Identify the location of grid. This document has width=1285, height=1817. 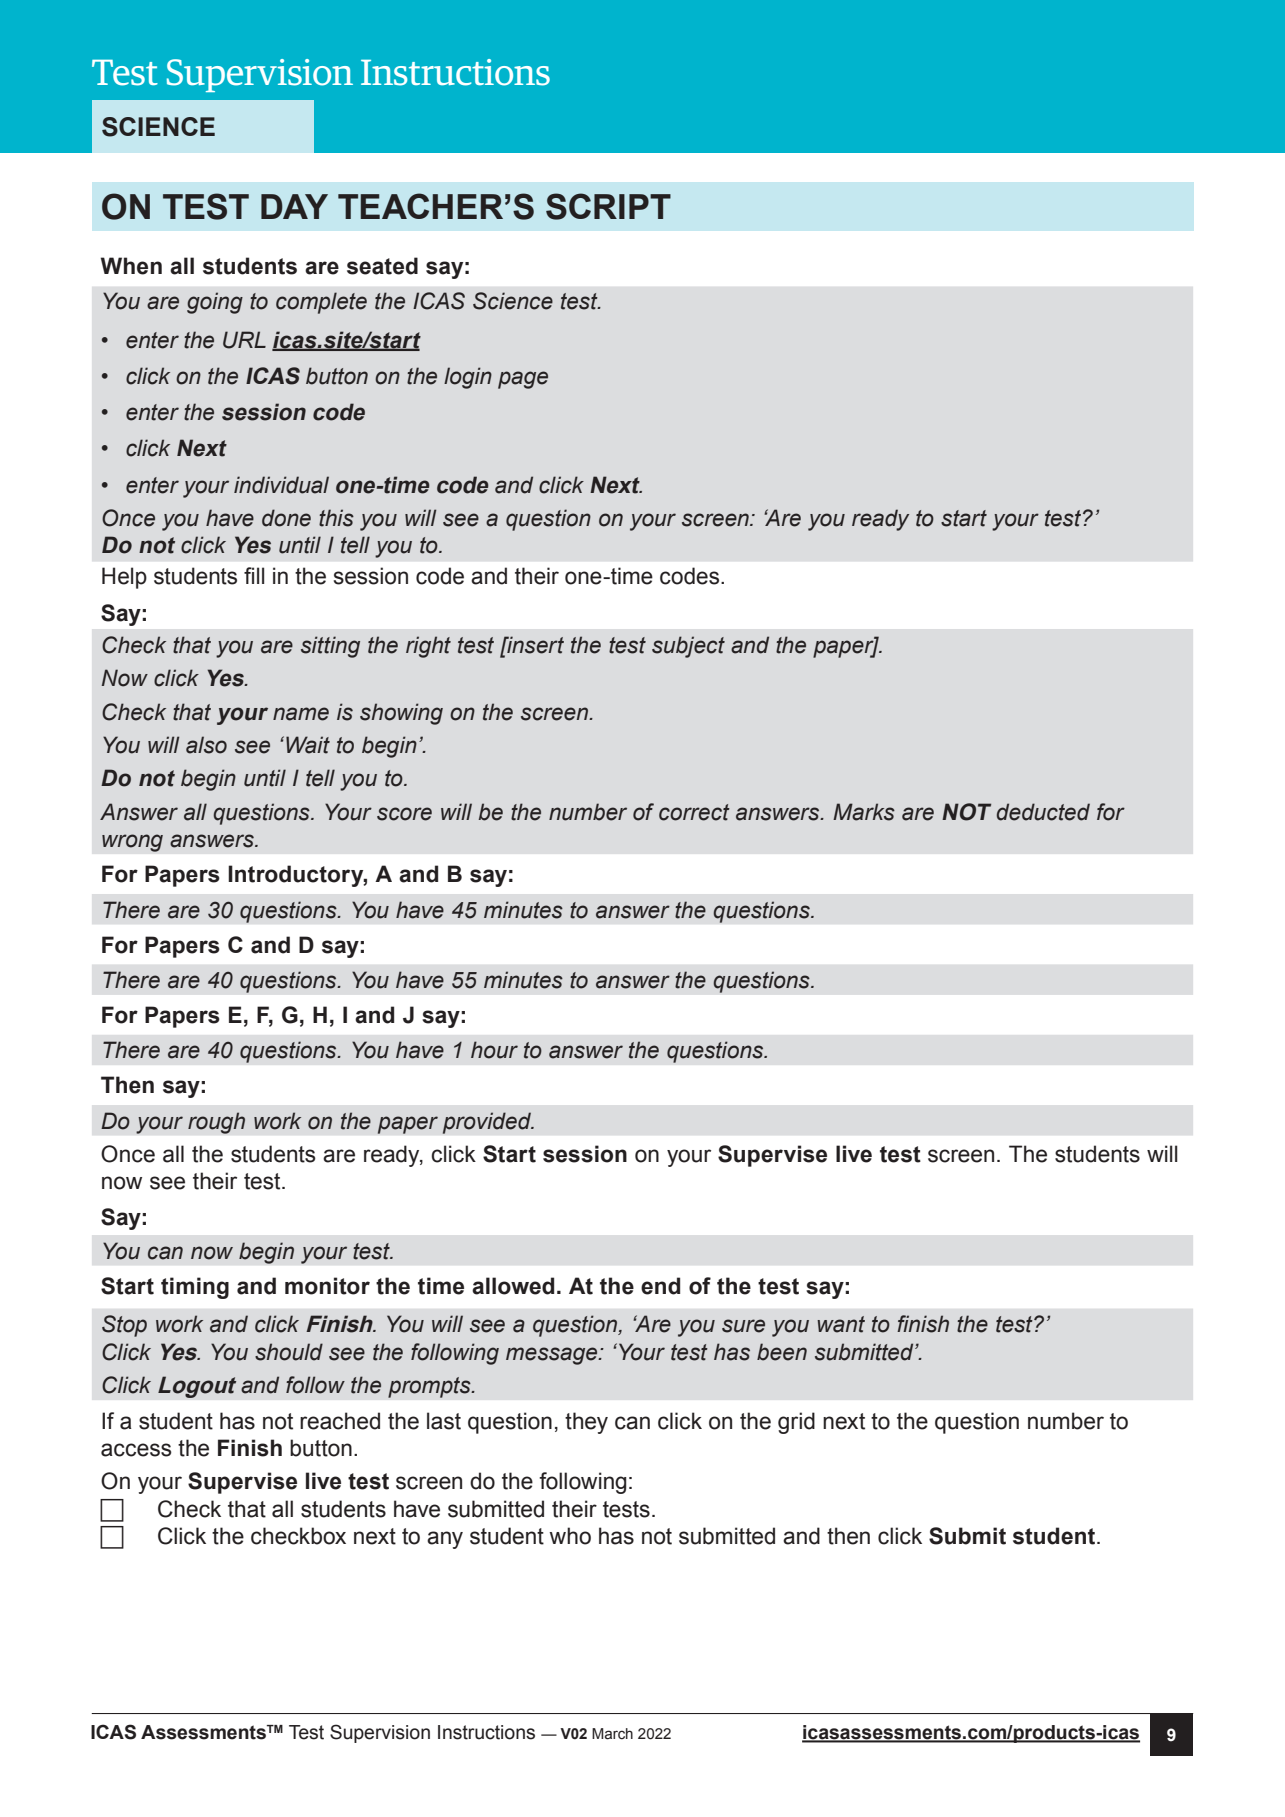
(796, 1423).
